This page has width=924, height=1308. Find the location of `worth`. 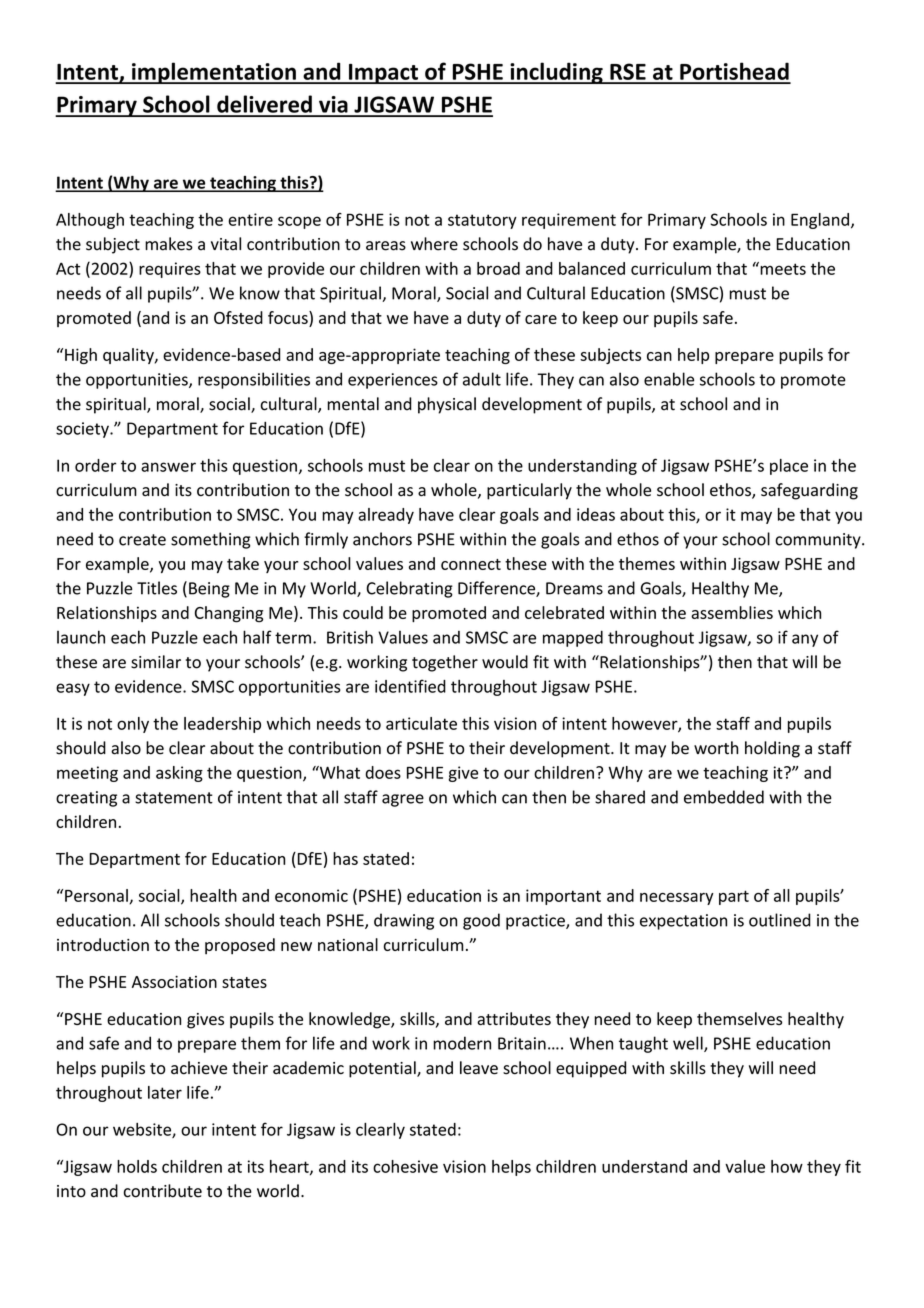

worth is located at coordinates (716, 748).
